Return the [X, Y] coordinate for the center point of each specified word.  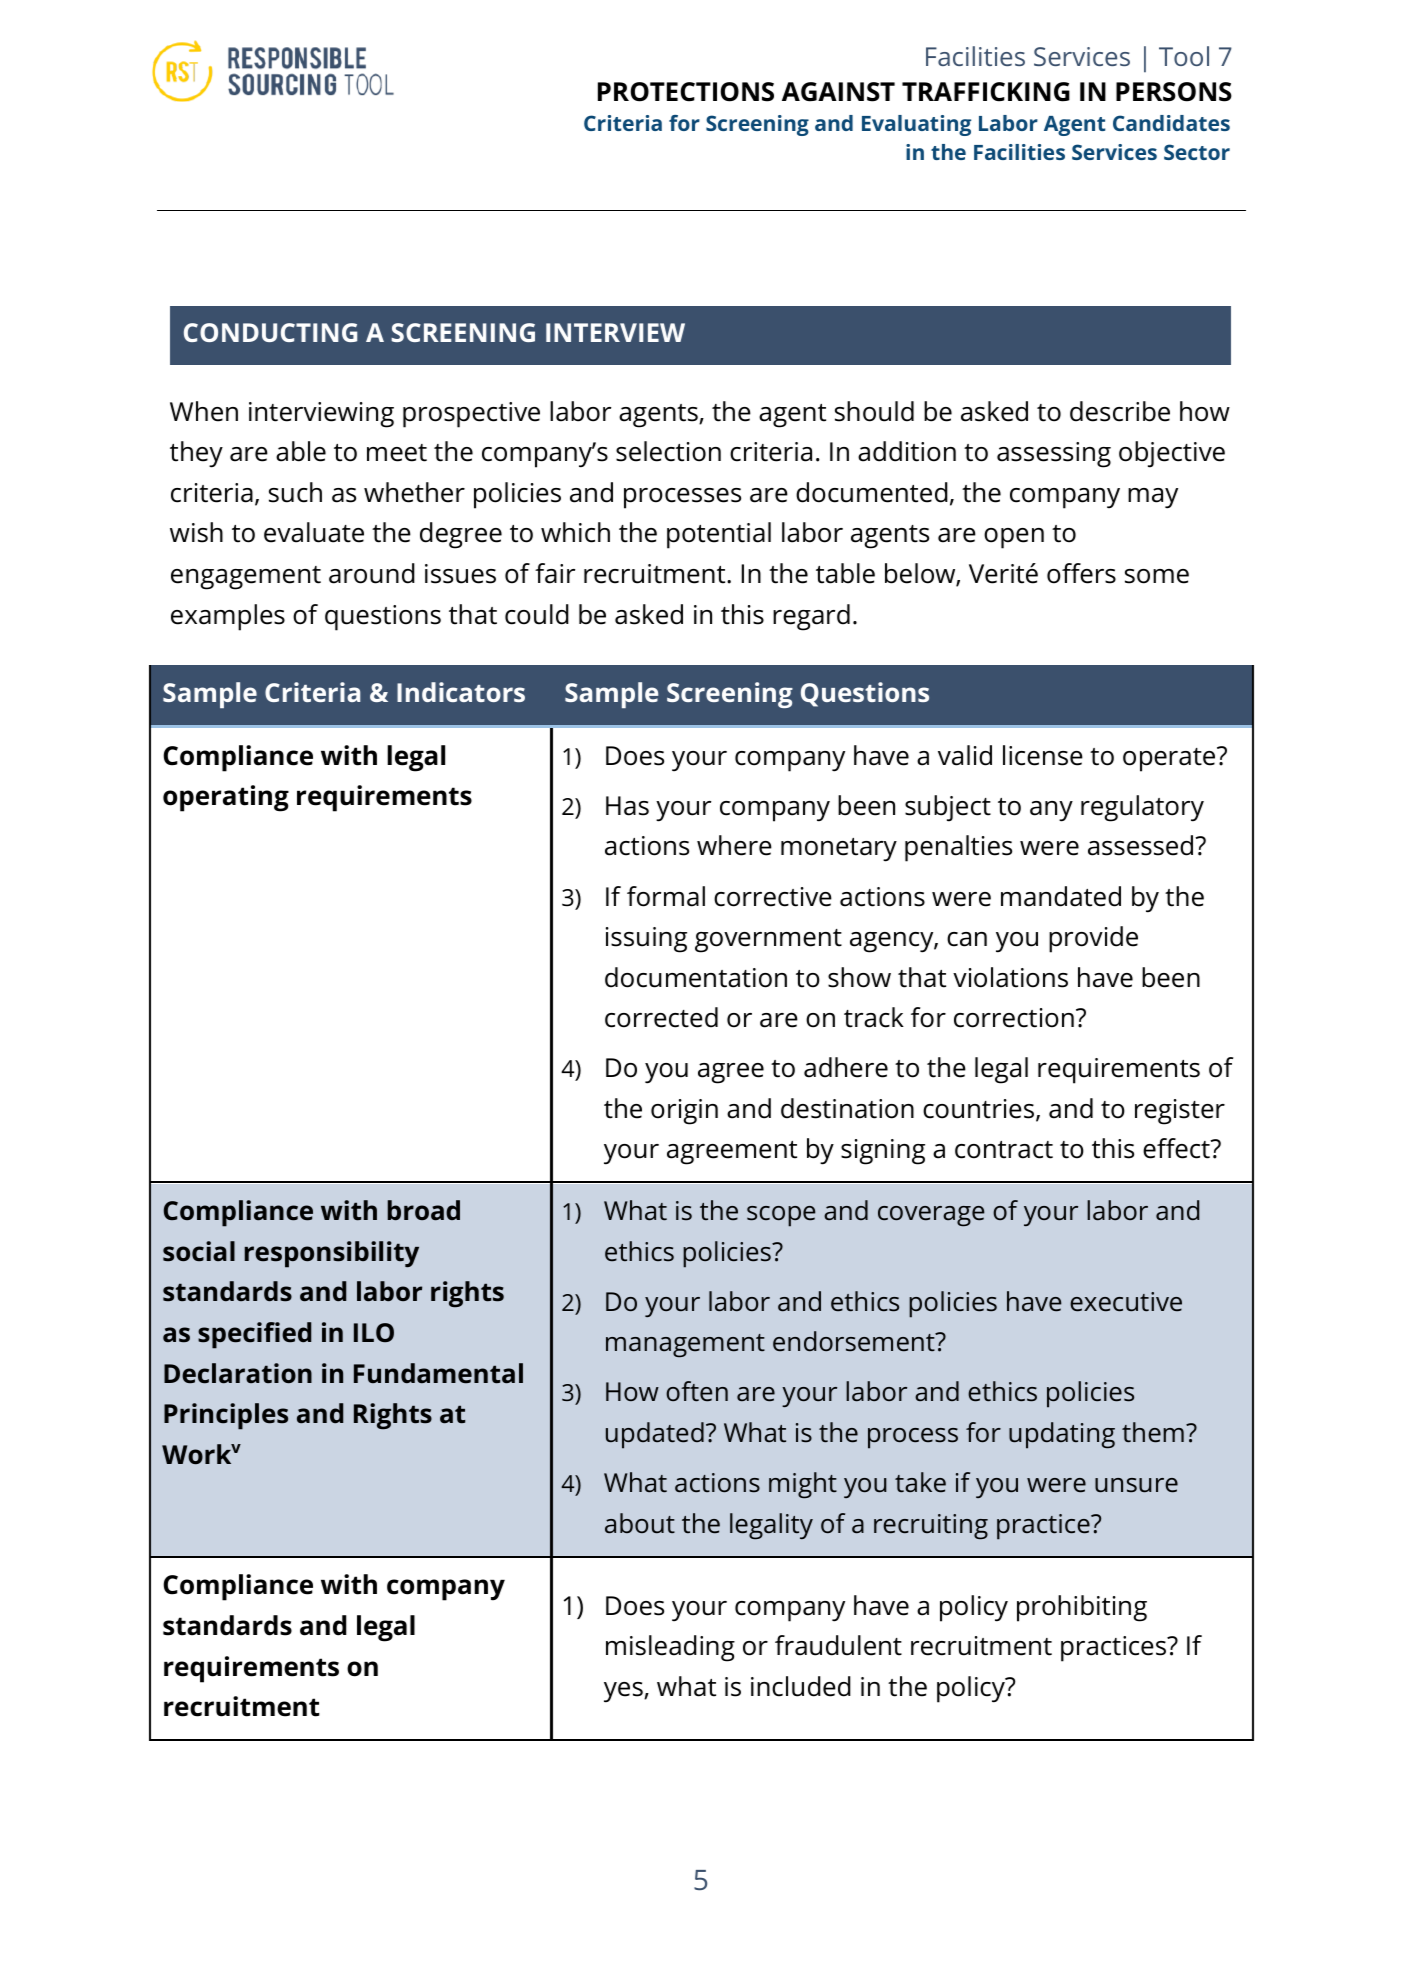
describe [1120, 411]
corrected [661, 1017]
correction [1014, 1018]
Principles [226, 1416]
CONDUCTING [270, 332]
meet [397, 453]
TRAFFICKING [986, 92]
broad [424, 1210]
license [1043, 755]
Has [627, 806]
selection [668, 451]
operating [226, 798]
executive [1126, 1302]
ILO [374, 1332]
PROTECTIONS [686, 92]
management [685, 1346]
